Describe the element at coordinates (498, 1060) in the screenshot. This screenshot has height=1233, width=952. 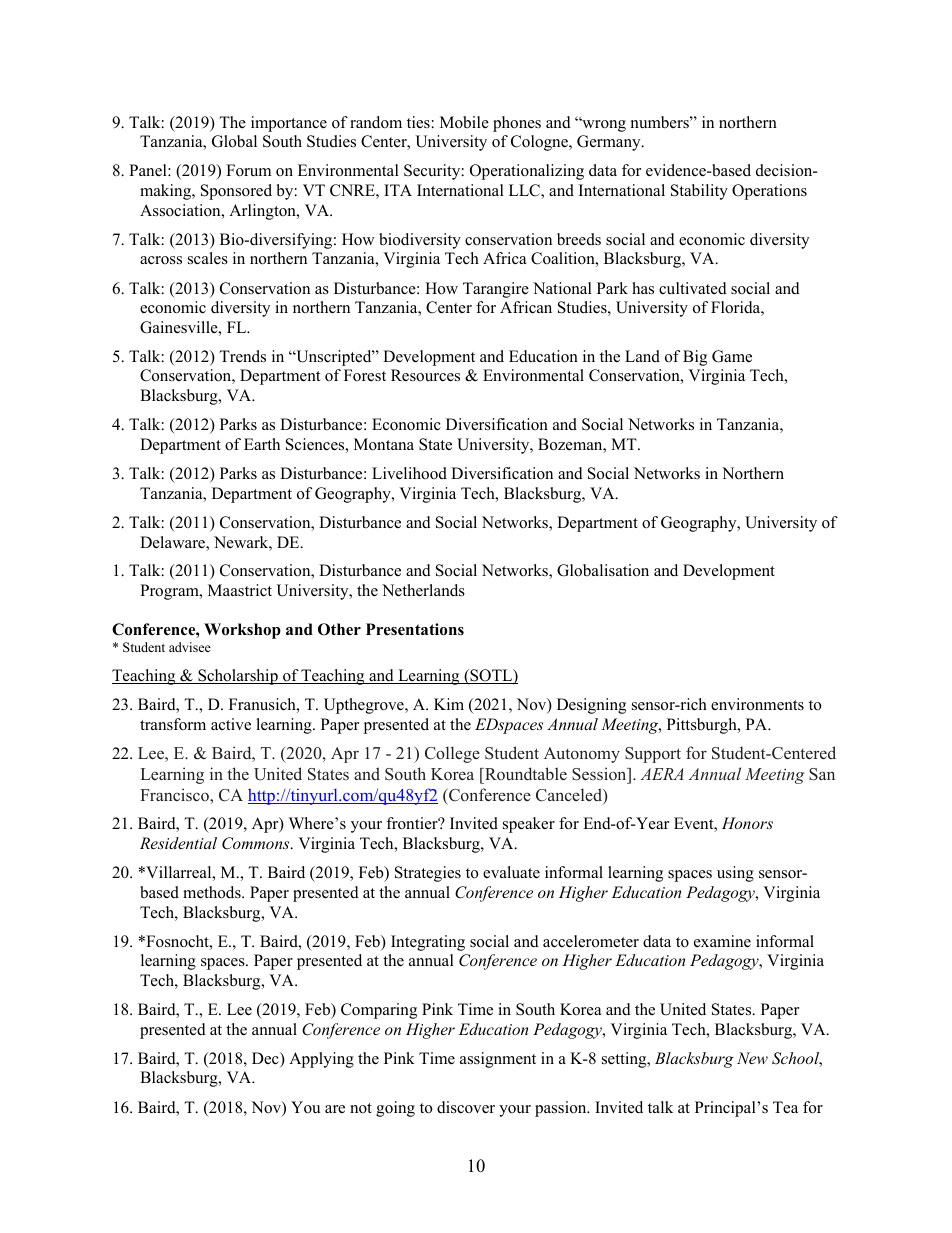
I see `assignment` at that location.
